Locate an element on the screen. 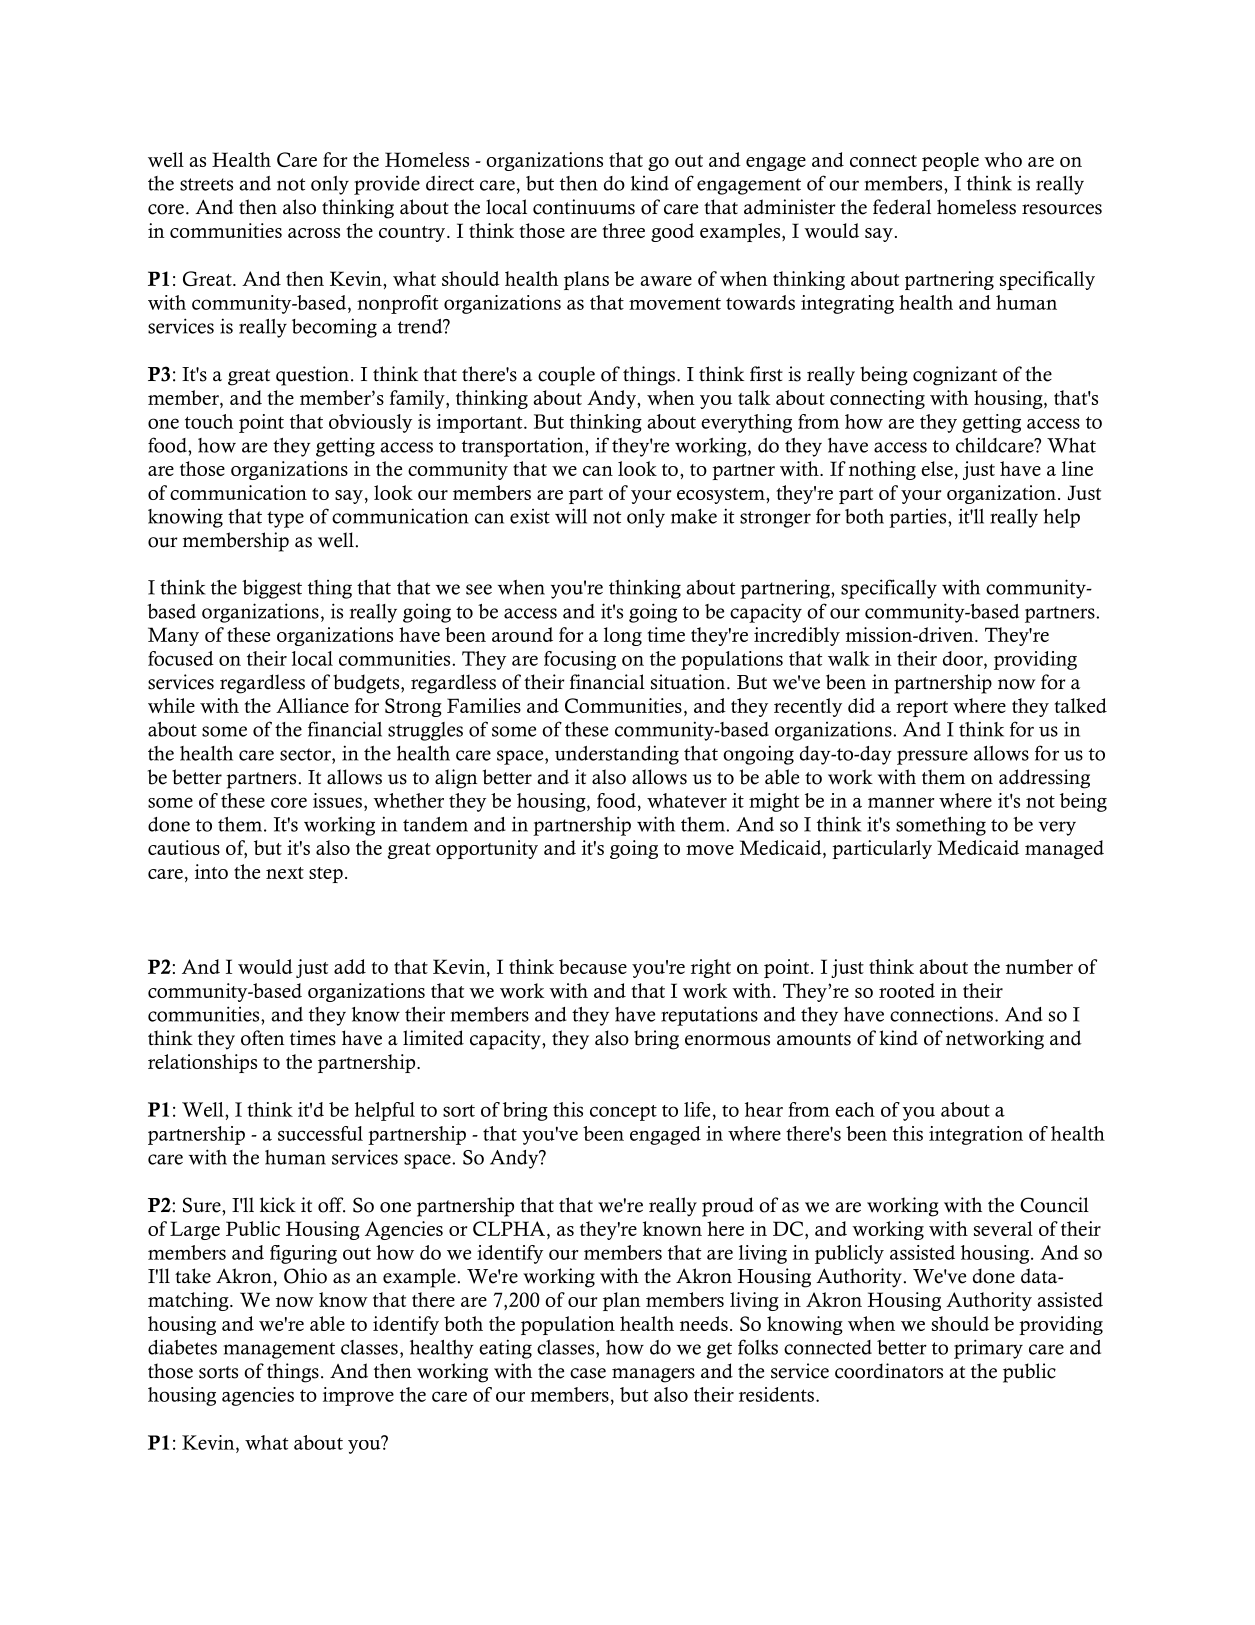  across is located at coordinates (314, 233).
